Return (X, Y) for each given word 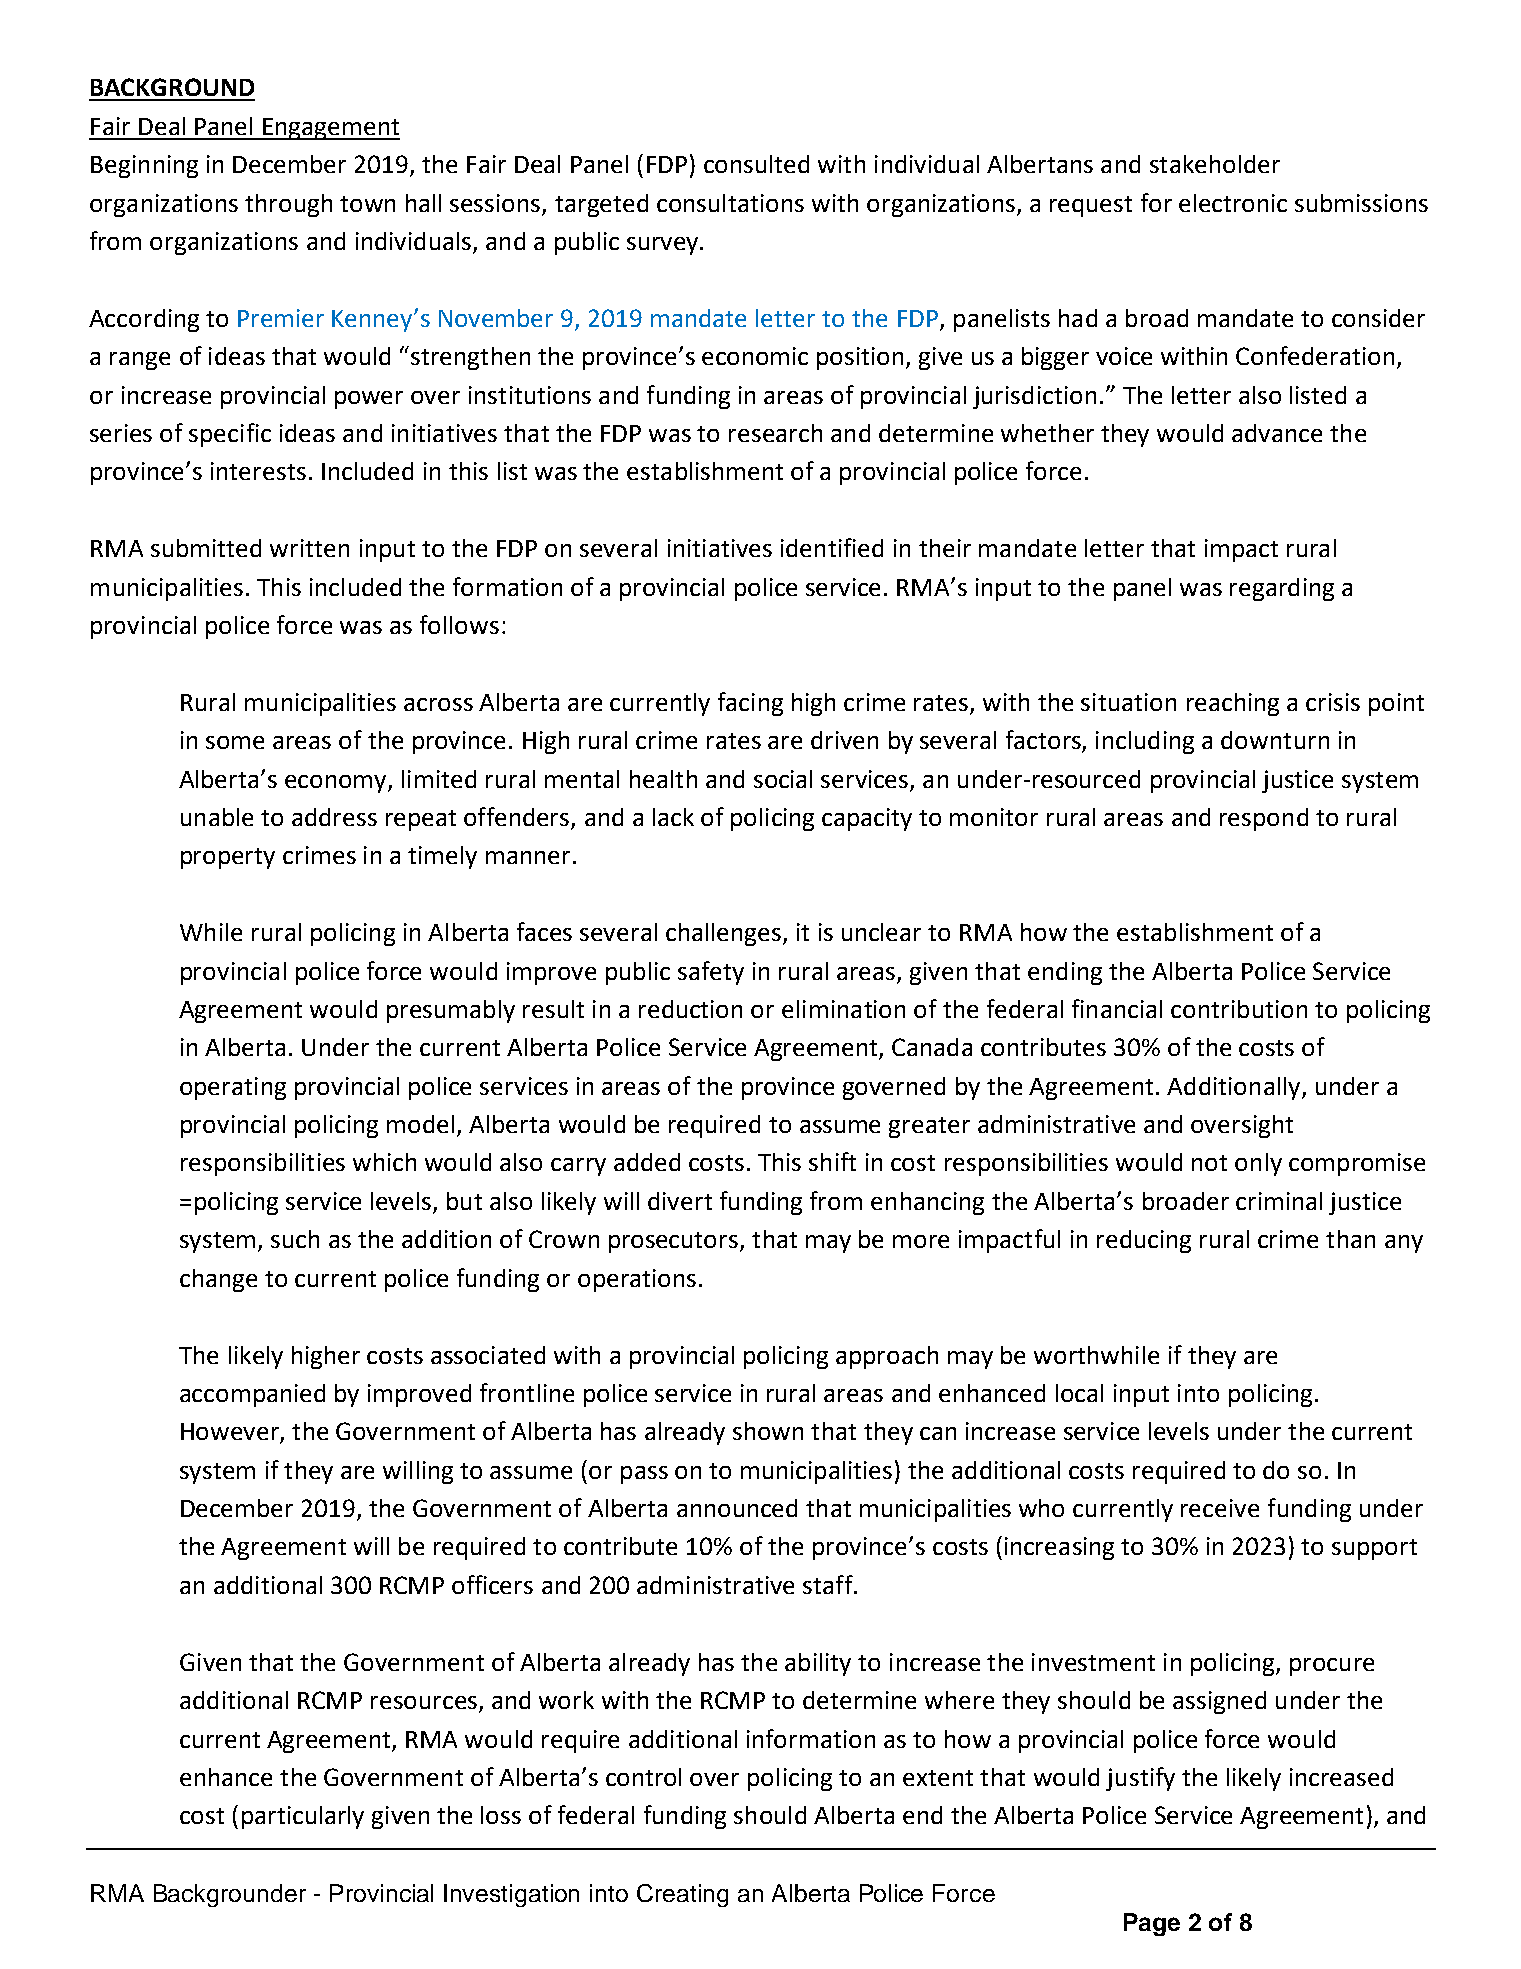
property (228, 858)
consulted (756, 164)
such (295, 1239)
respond (1264, 819)
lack (673, 817)
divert (680, 1201)
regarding (1282, 589)
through (288, 205)
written (309, 548)
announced (737, 1508)
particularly (303, 1817)
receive (1220, 1508)
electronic (1233, 203)
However (231, 1433)
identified (832, 547)
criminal (1279, 1201)
